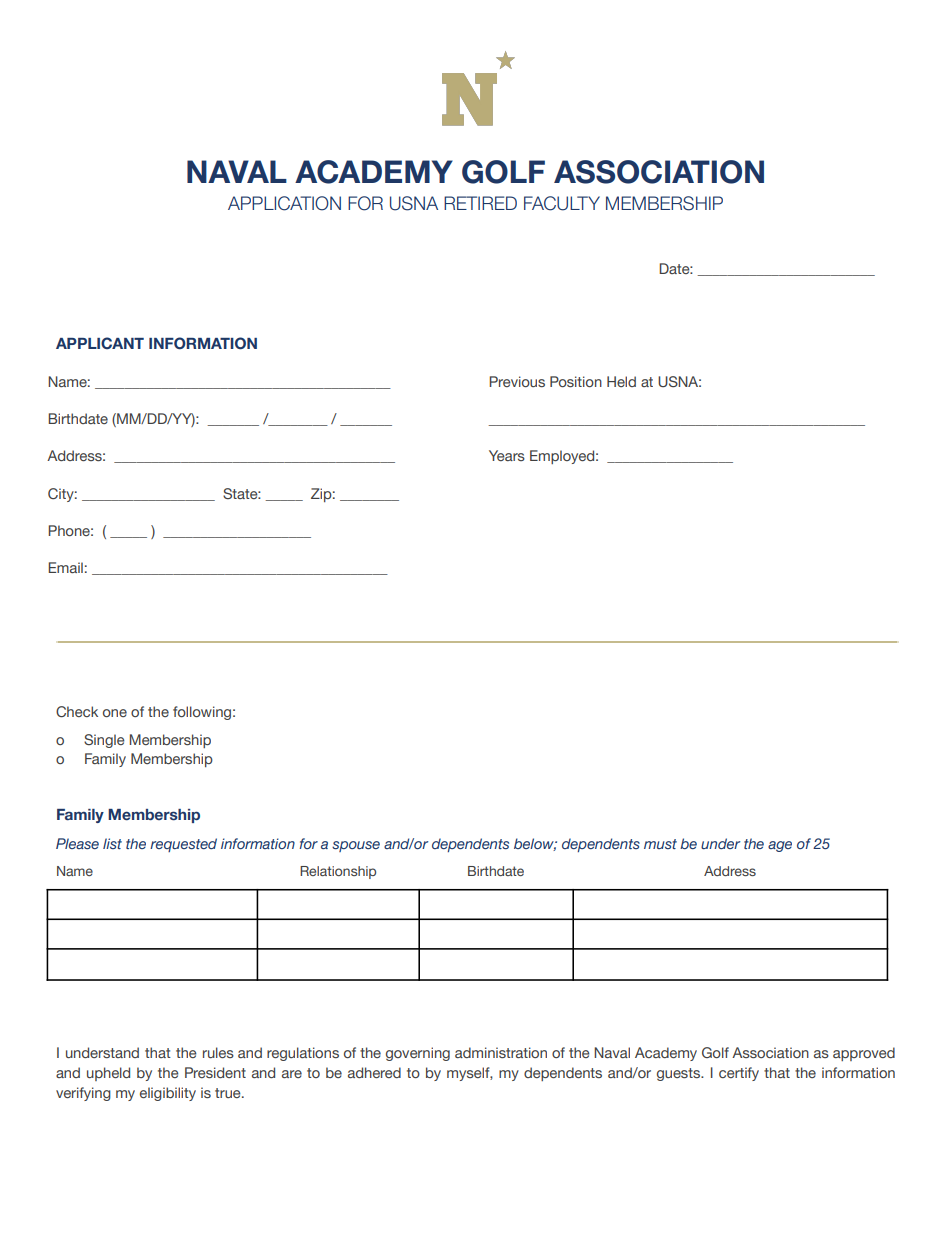 This screenshot has width=952, height=1233. I want to click on FACULTY, so click(562, 203).
